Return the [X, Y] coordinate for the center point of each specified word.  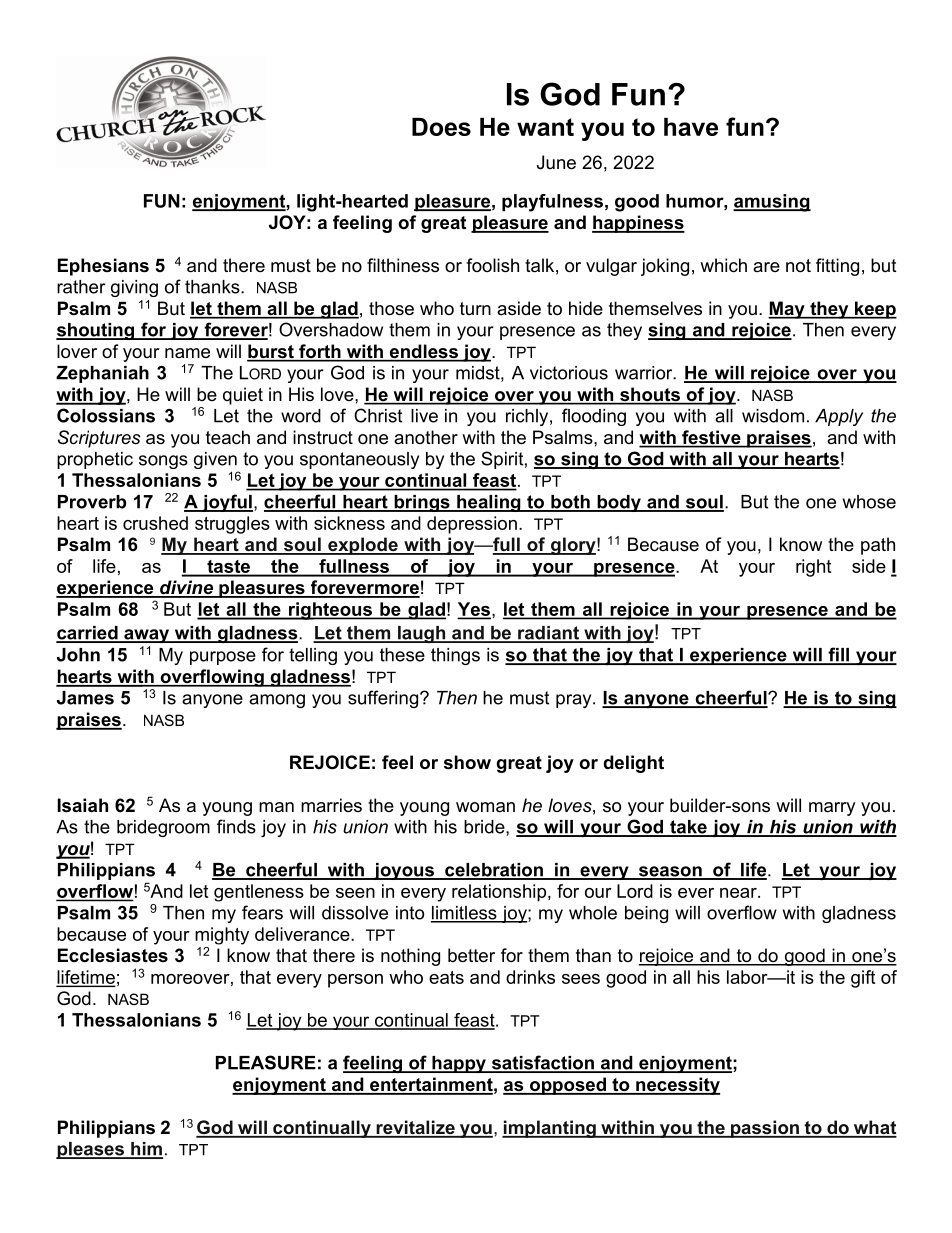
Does [441, 127]
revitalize [415, 1128]
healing [489, 503]
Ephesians [103, 267]
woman [485, 807]
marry [832, 809]
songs [163, 462]
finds [236, 826]
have [691, 127]
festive [711, 438]
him [146, 1150]
